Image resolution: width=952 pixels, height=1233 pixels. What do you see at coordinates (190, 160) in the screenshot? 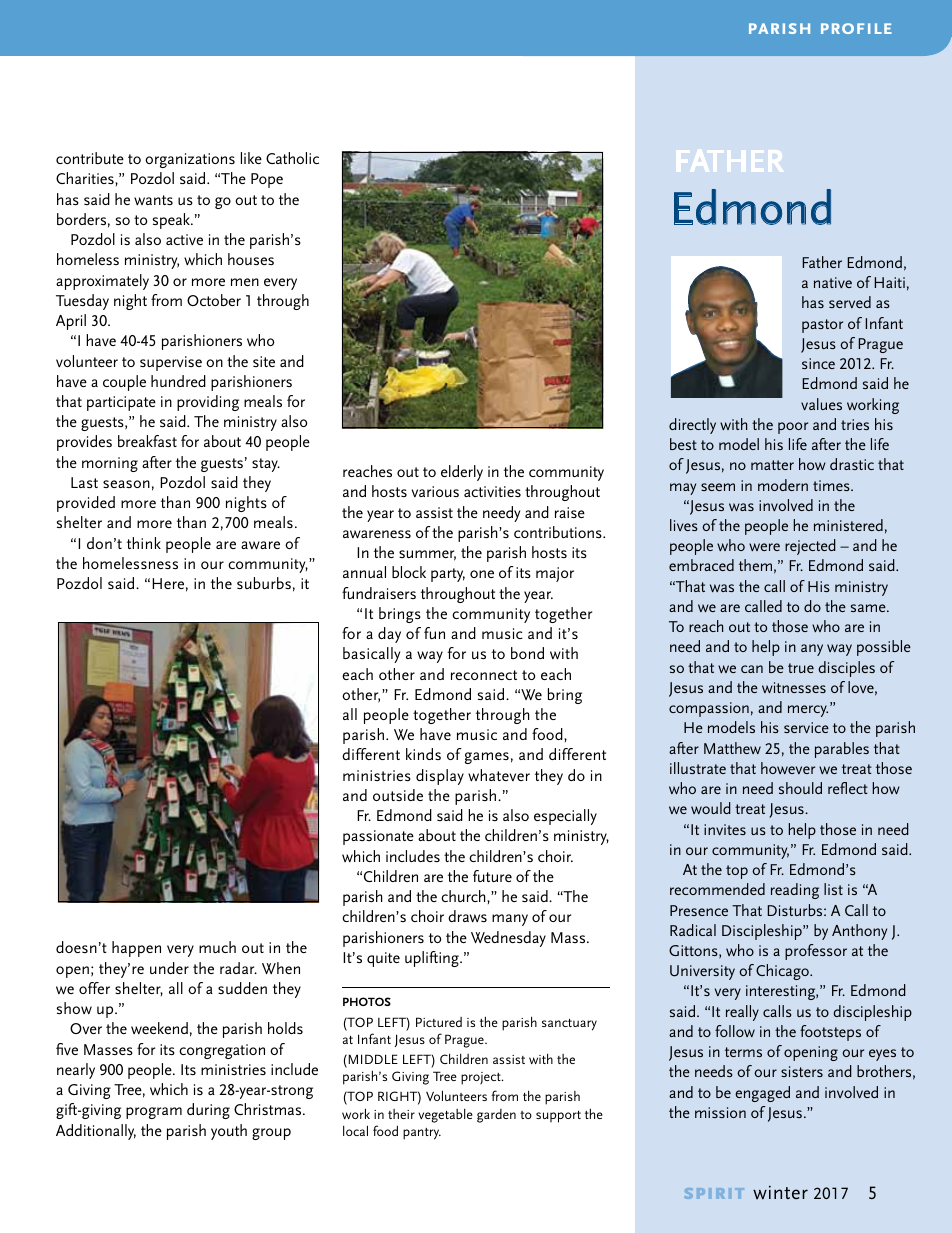
I see `organizations` at bounding box center [190, 160].
